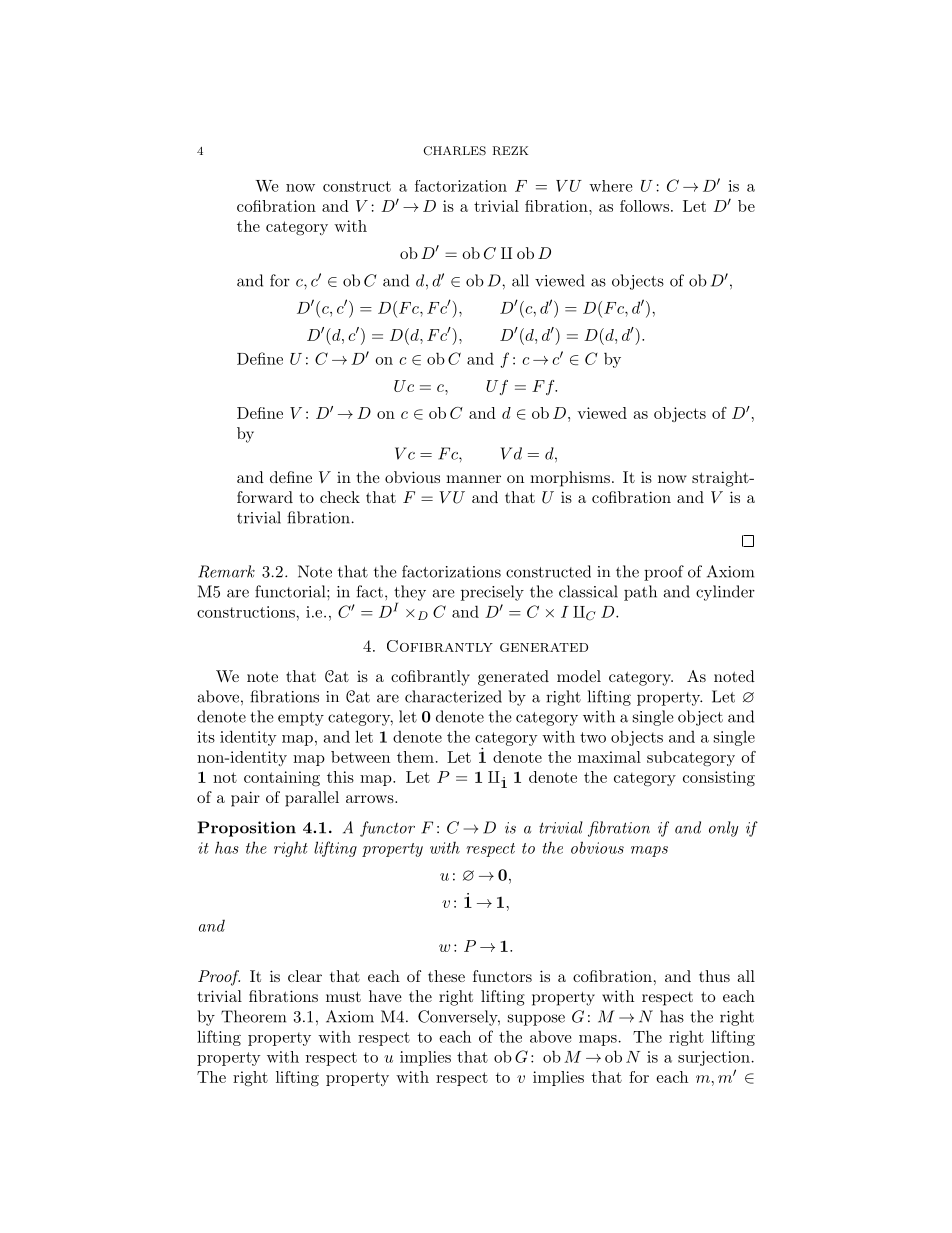 The image size is (952, 1233). Describe the element at coordinates (610, 186) in the screenshot. I see `where` at that location.
